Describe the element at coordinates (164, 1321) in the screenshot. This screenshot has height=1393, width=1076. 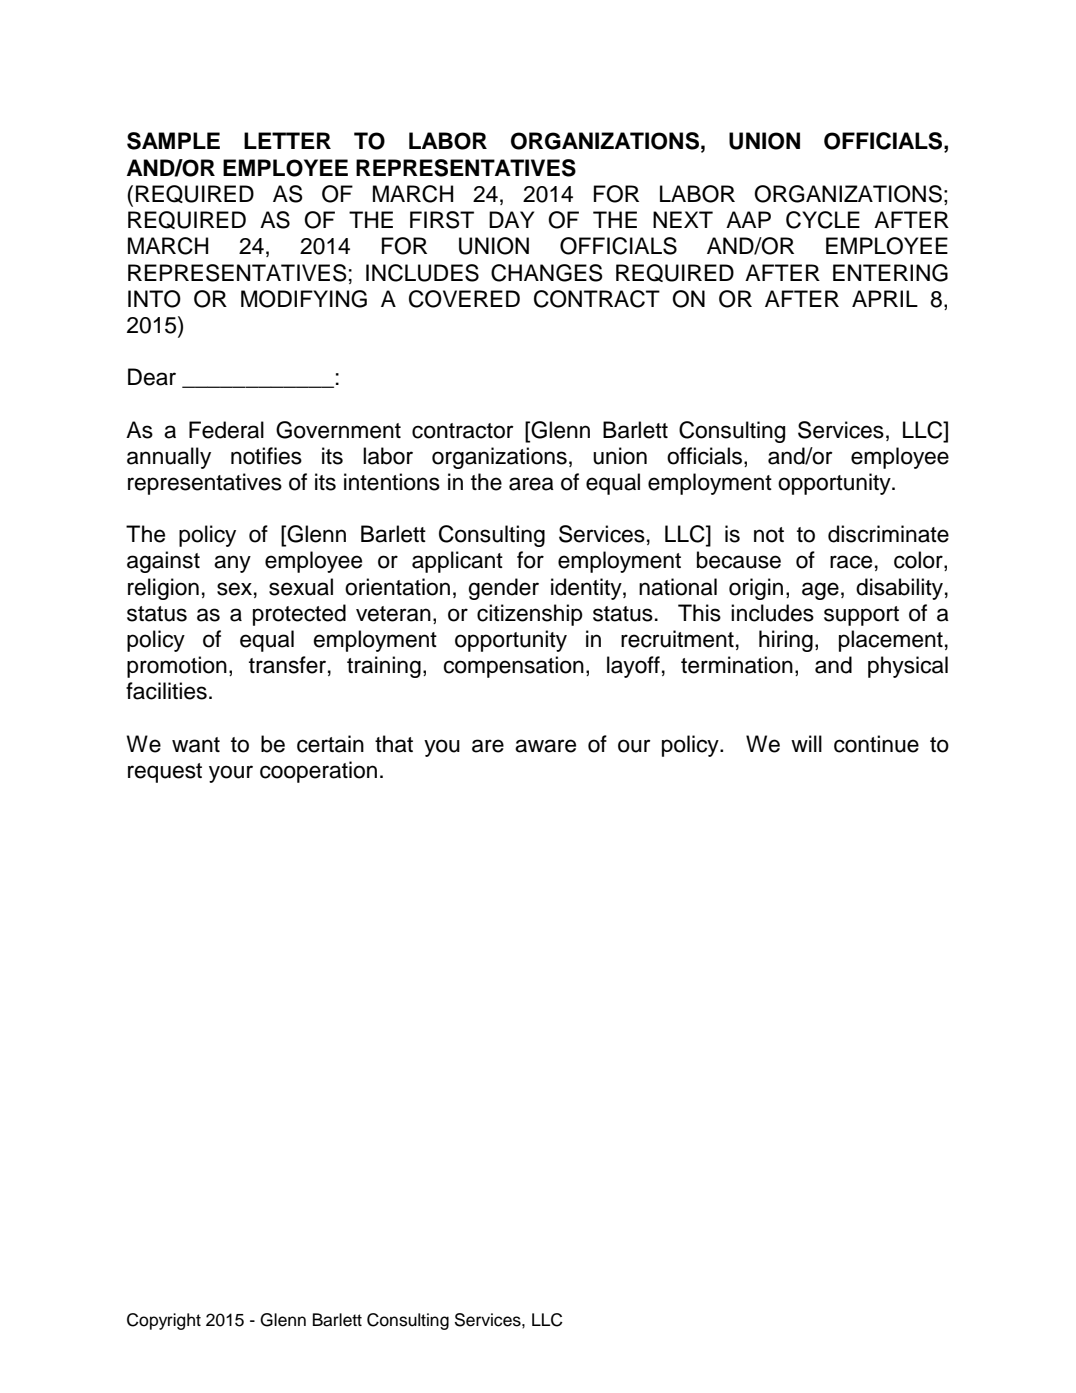
I see `Copyright` at that location.
